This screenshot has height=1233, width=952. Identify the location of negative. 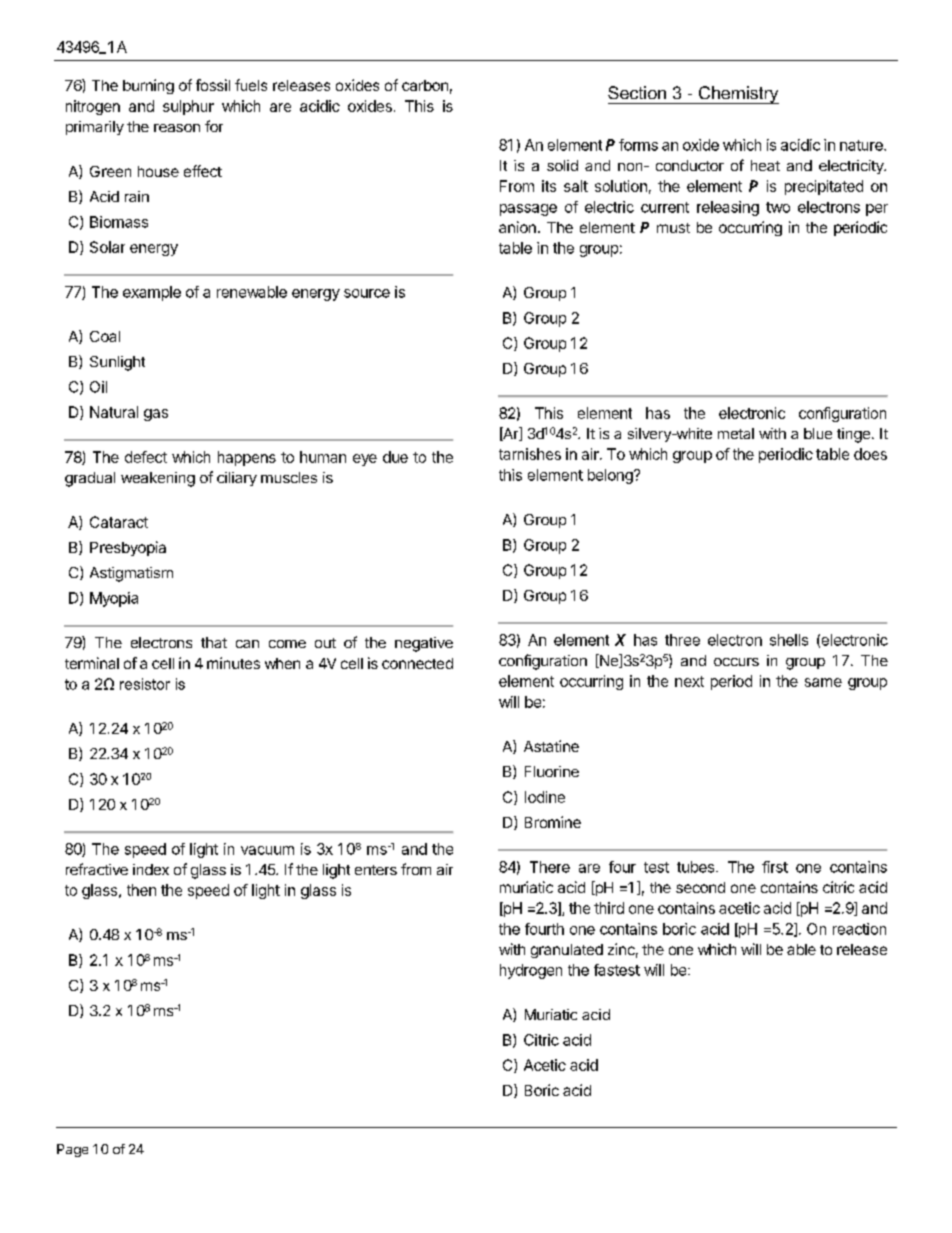
(424, 644).
